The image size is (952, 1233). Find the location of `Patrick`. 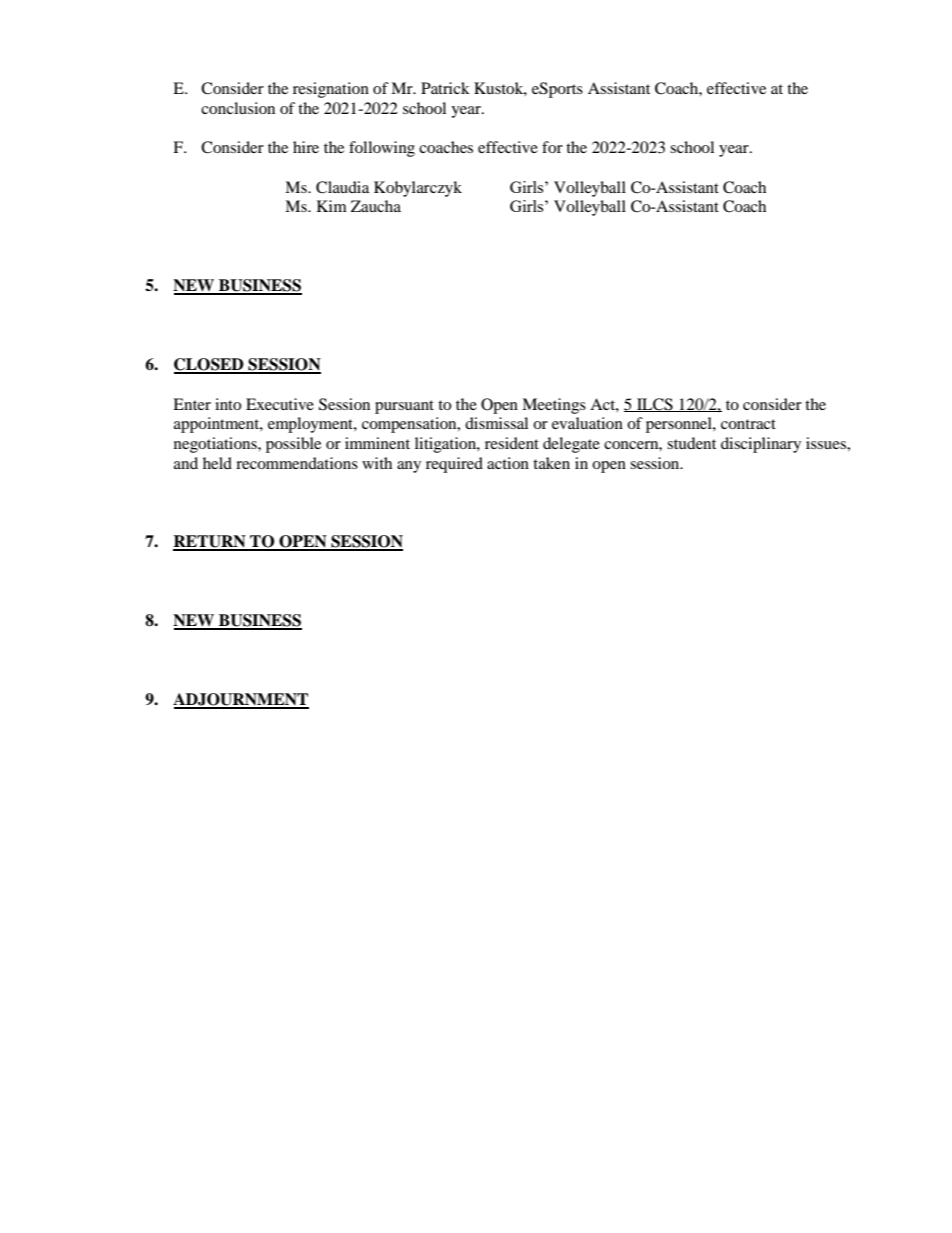

Patrick is located at coordinates (445, 88).
